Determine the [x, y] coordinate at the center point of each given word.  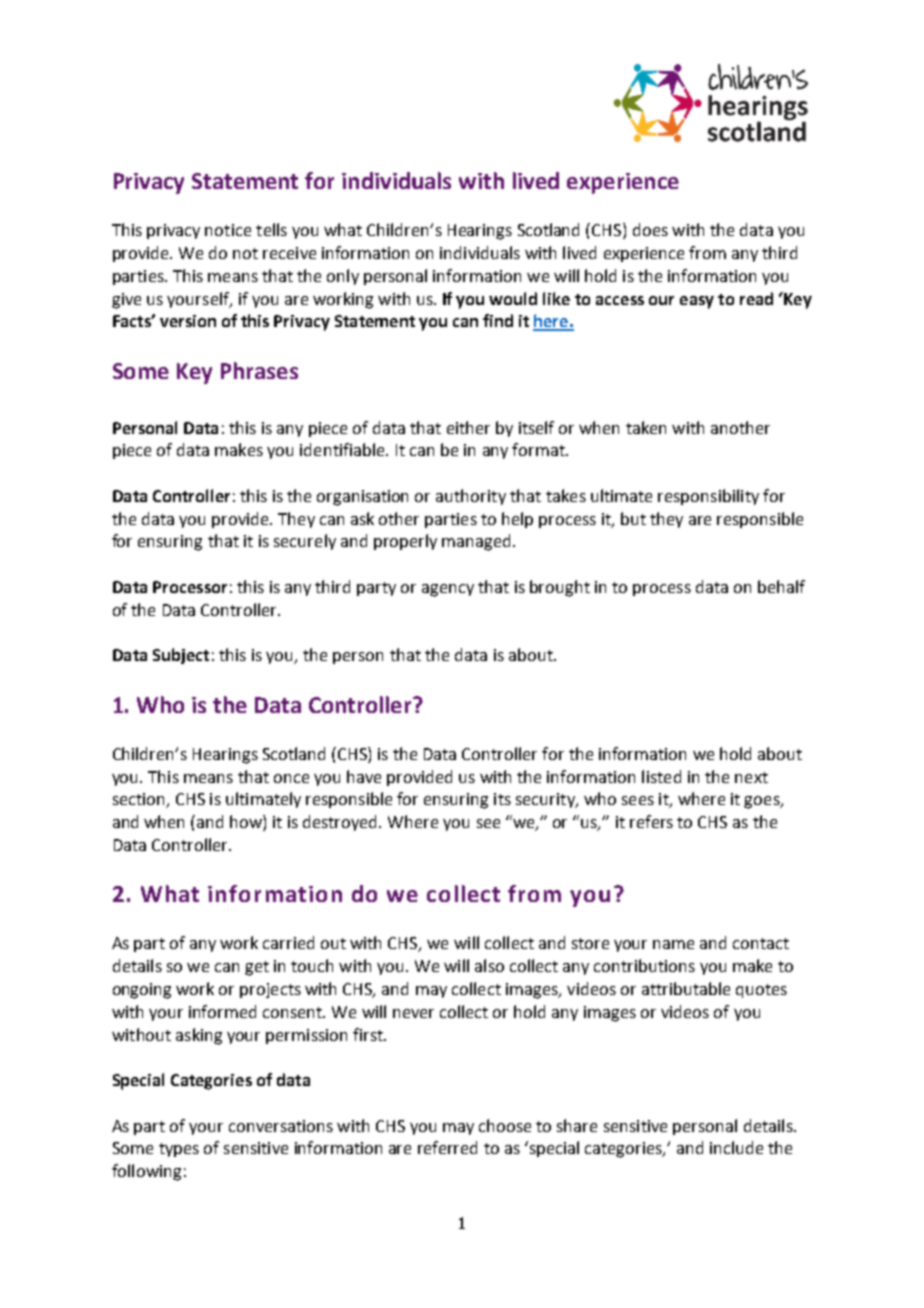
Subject [181, 656]
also [489, 965]
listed [661, 776]
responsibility [708, 497]
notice [228, 230]
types [179, 1150]
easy [697, 302]
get [257, 968]
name [673, 944]
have [364, 776]
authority [471, 497]
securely [305, 542]
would [513, 298]
